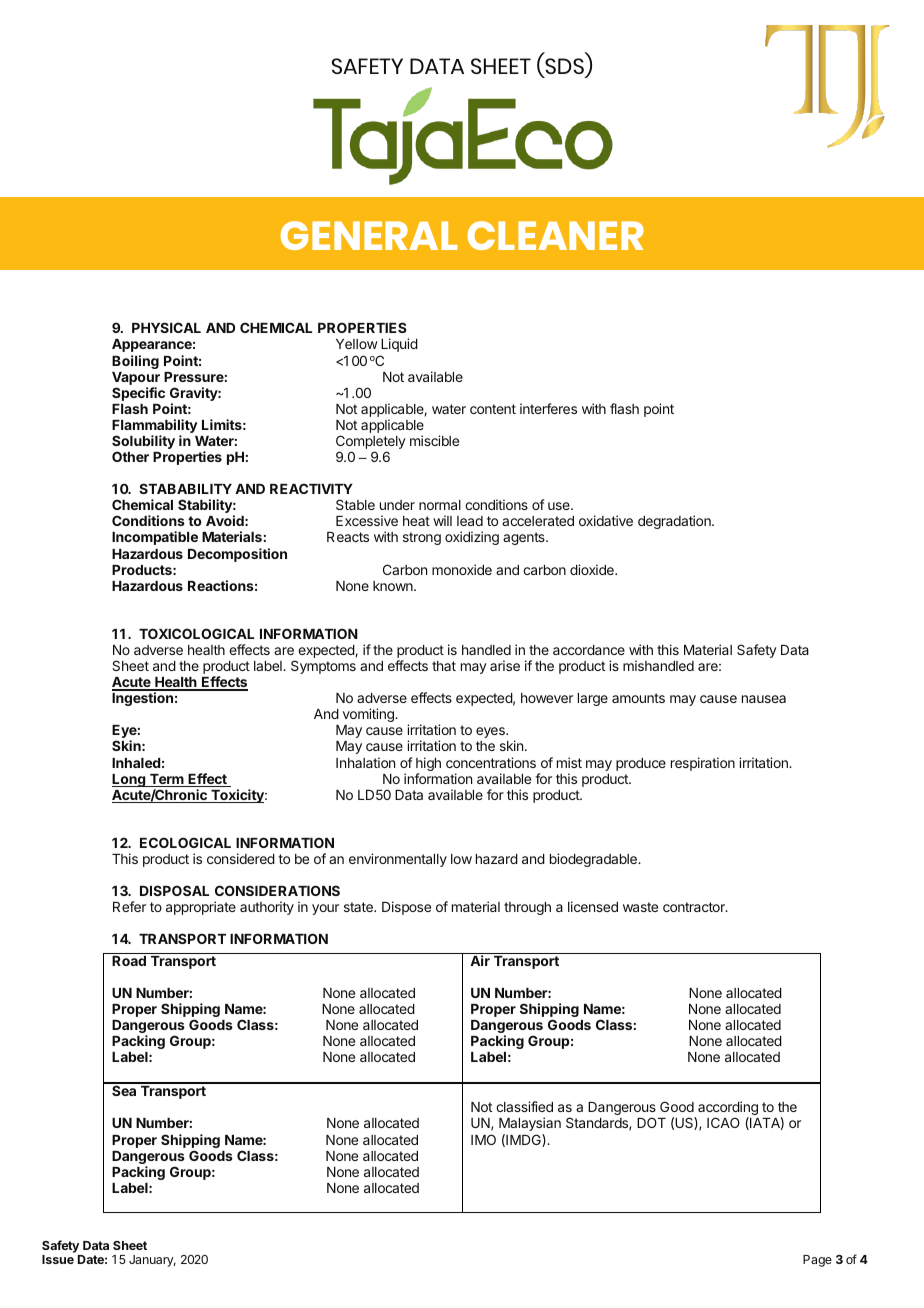 The image size is (924, 1308). Describe the element at coordinates (130, 456) in the screenshot. I see `Other` at that location.
